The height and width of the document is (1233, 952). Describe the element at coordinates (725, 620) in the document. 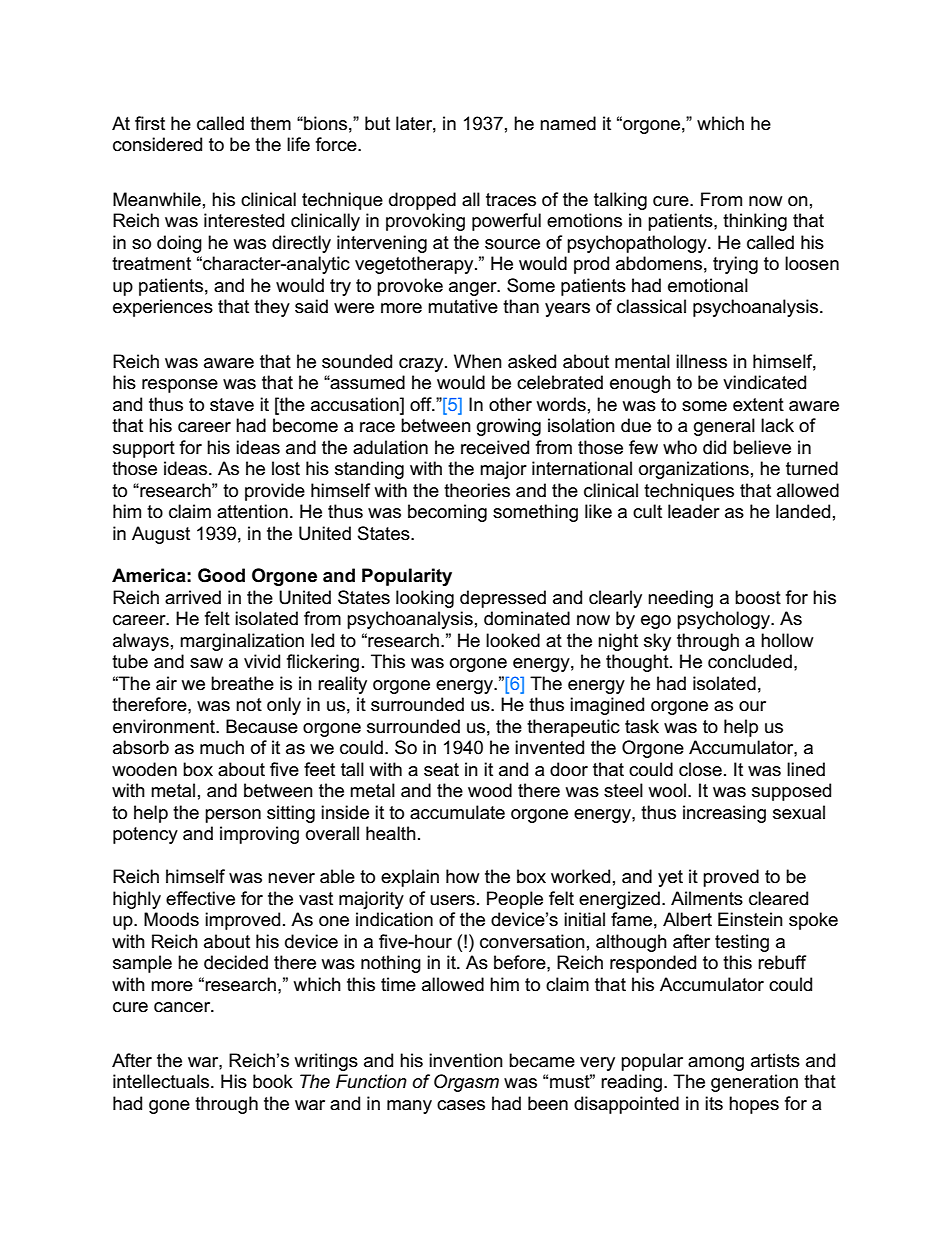

I see `psychology` at that location.
